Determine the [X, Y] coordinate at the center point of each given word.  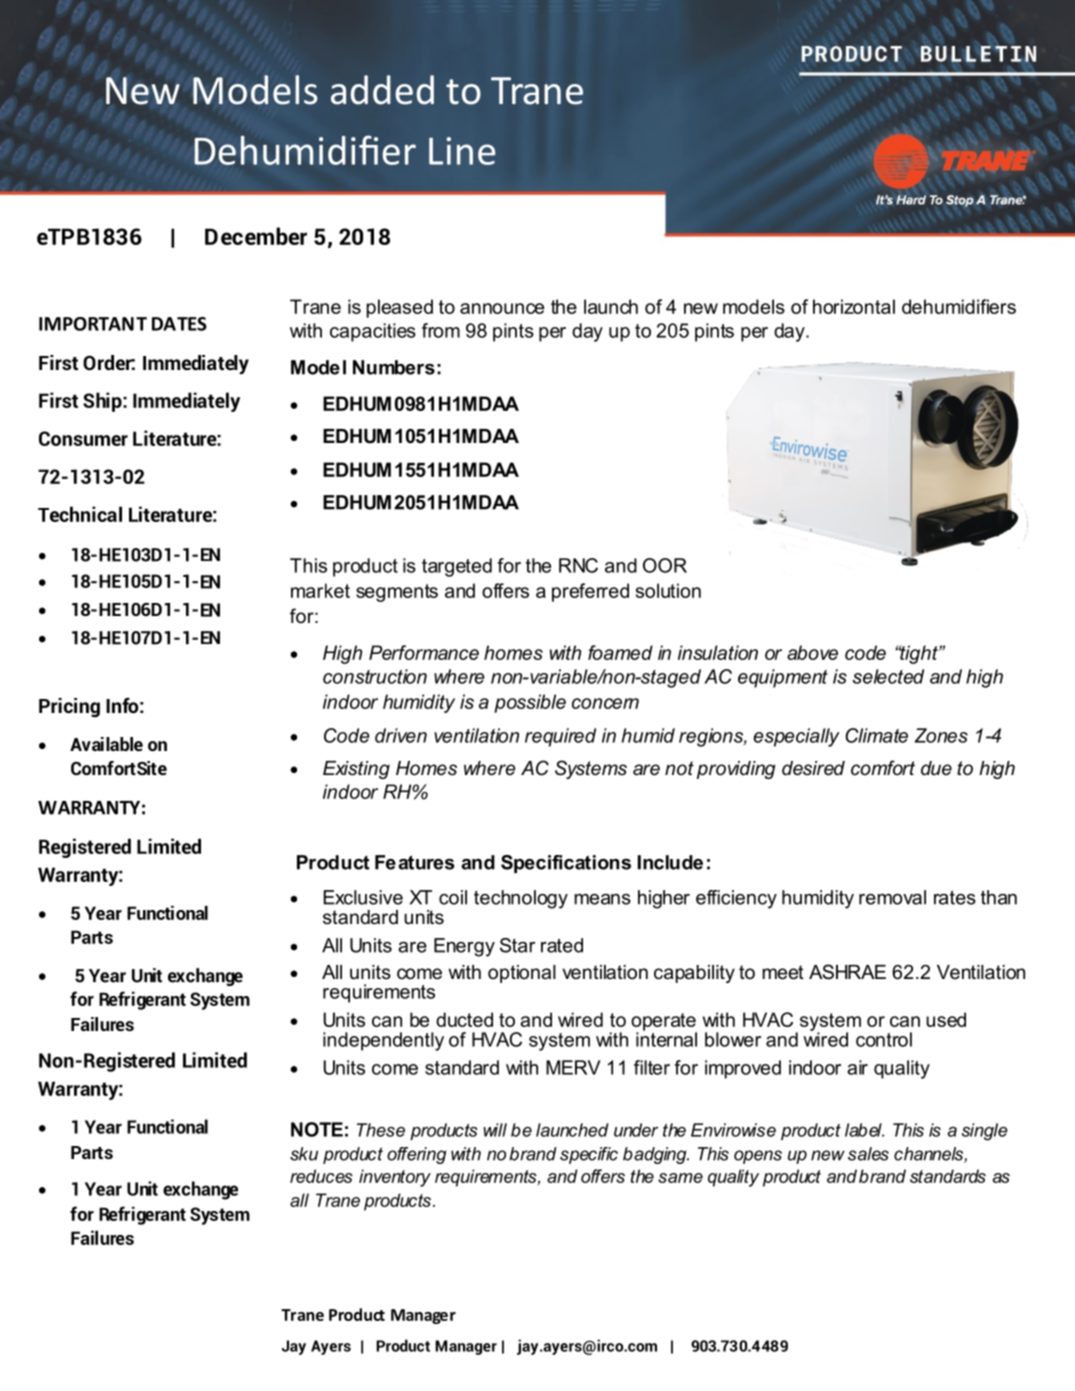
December [256, 236]
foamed [620, 652]
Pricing [69, 707]
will [495, 1130]
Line [462, 151]
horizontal [854, 306]
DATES [179, 324]
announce [502, 308]
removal [892, 897]
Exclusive [363, 897]
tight [919, 654]
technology [521, 899]
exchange [200, 1190]
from [441, 330]
